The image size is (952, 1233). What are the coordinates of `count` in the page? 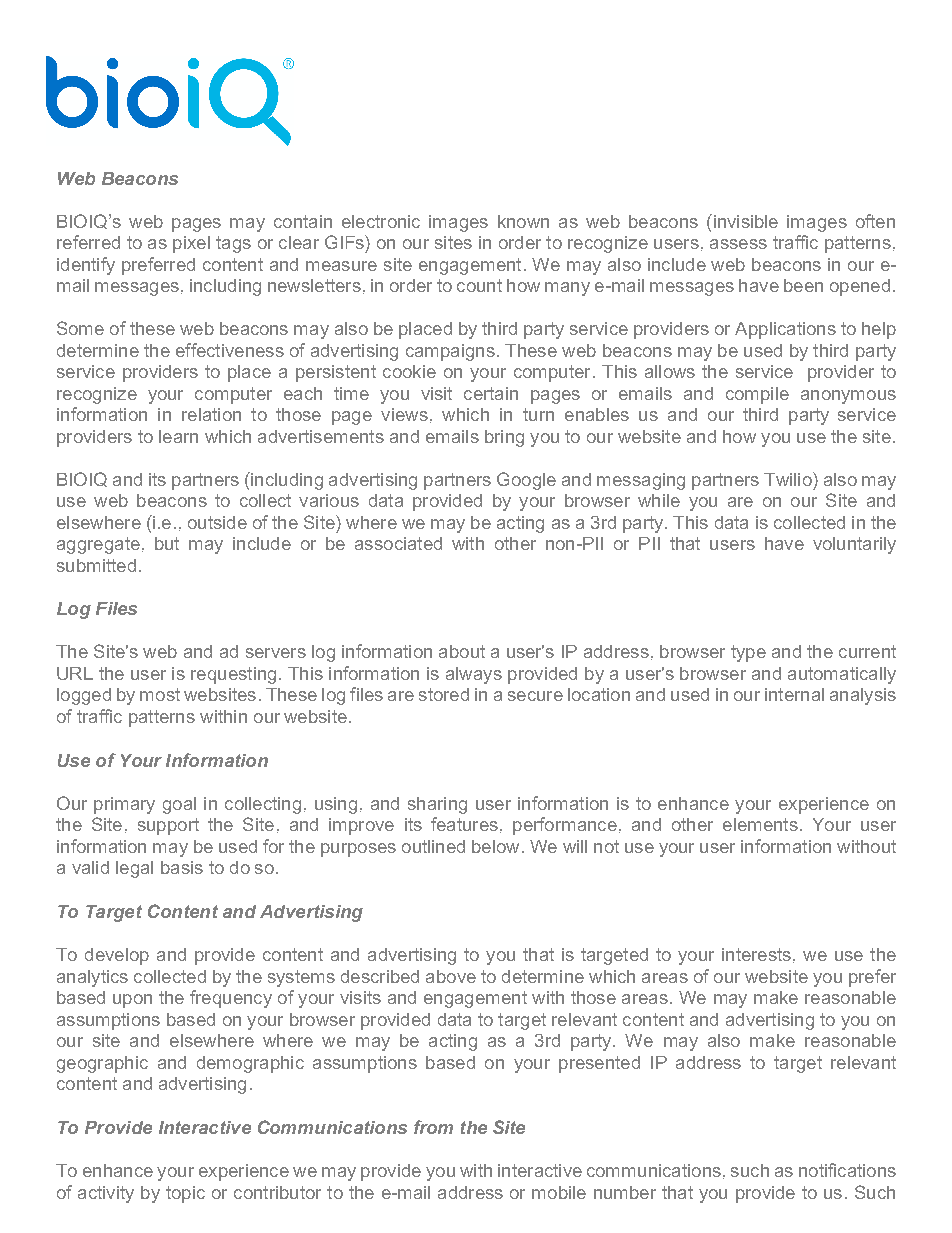 It's located at (479, 285).
